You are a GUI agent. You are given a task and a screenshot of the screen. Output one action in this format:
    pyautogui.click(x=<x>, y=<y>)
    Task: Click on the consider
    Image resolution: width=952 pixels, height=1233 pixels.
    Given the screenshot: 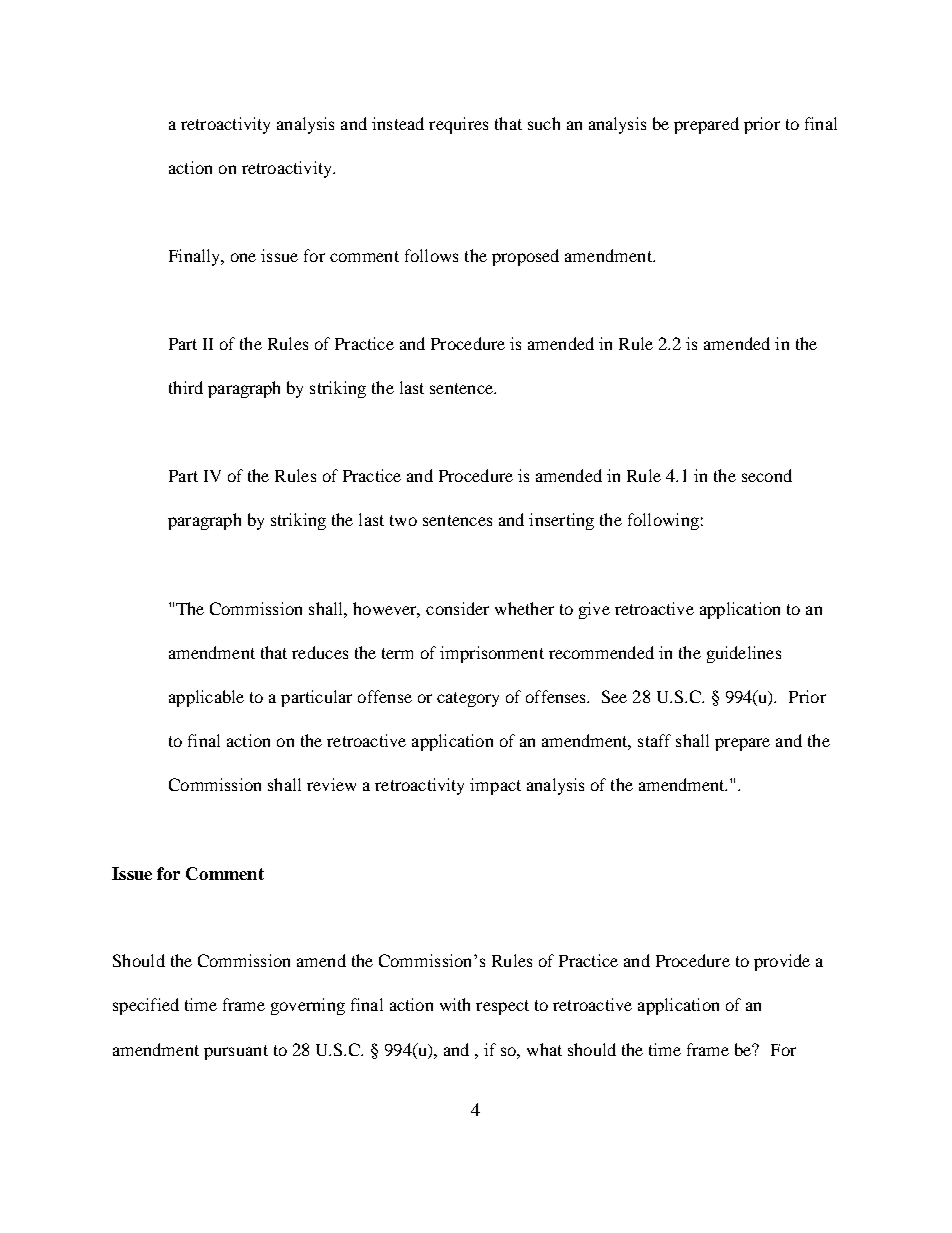 What is the action you would take?
    pyautogui.click(x=457, y=608)
